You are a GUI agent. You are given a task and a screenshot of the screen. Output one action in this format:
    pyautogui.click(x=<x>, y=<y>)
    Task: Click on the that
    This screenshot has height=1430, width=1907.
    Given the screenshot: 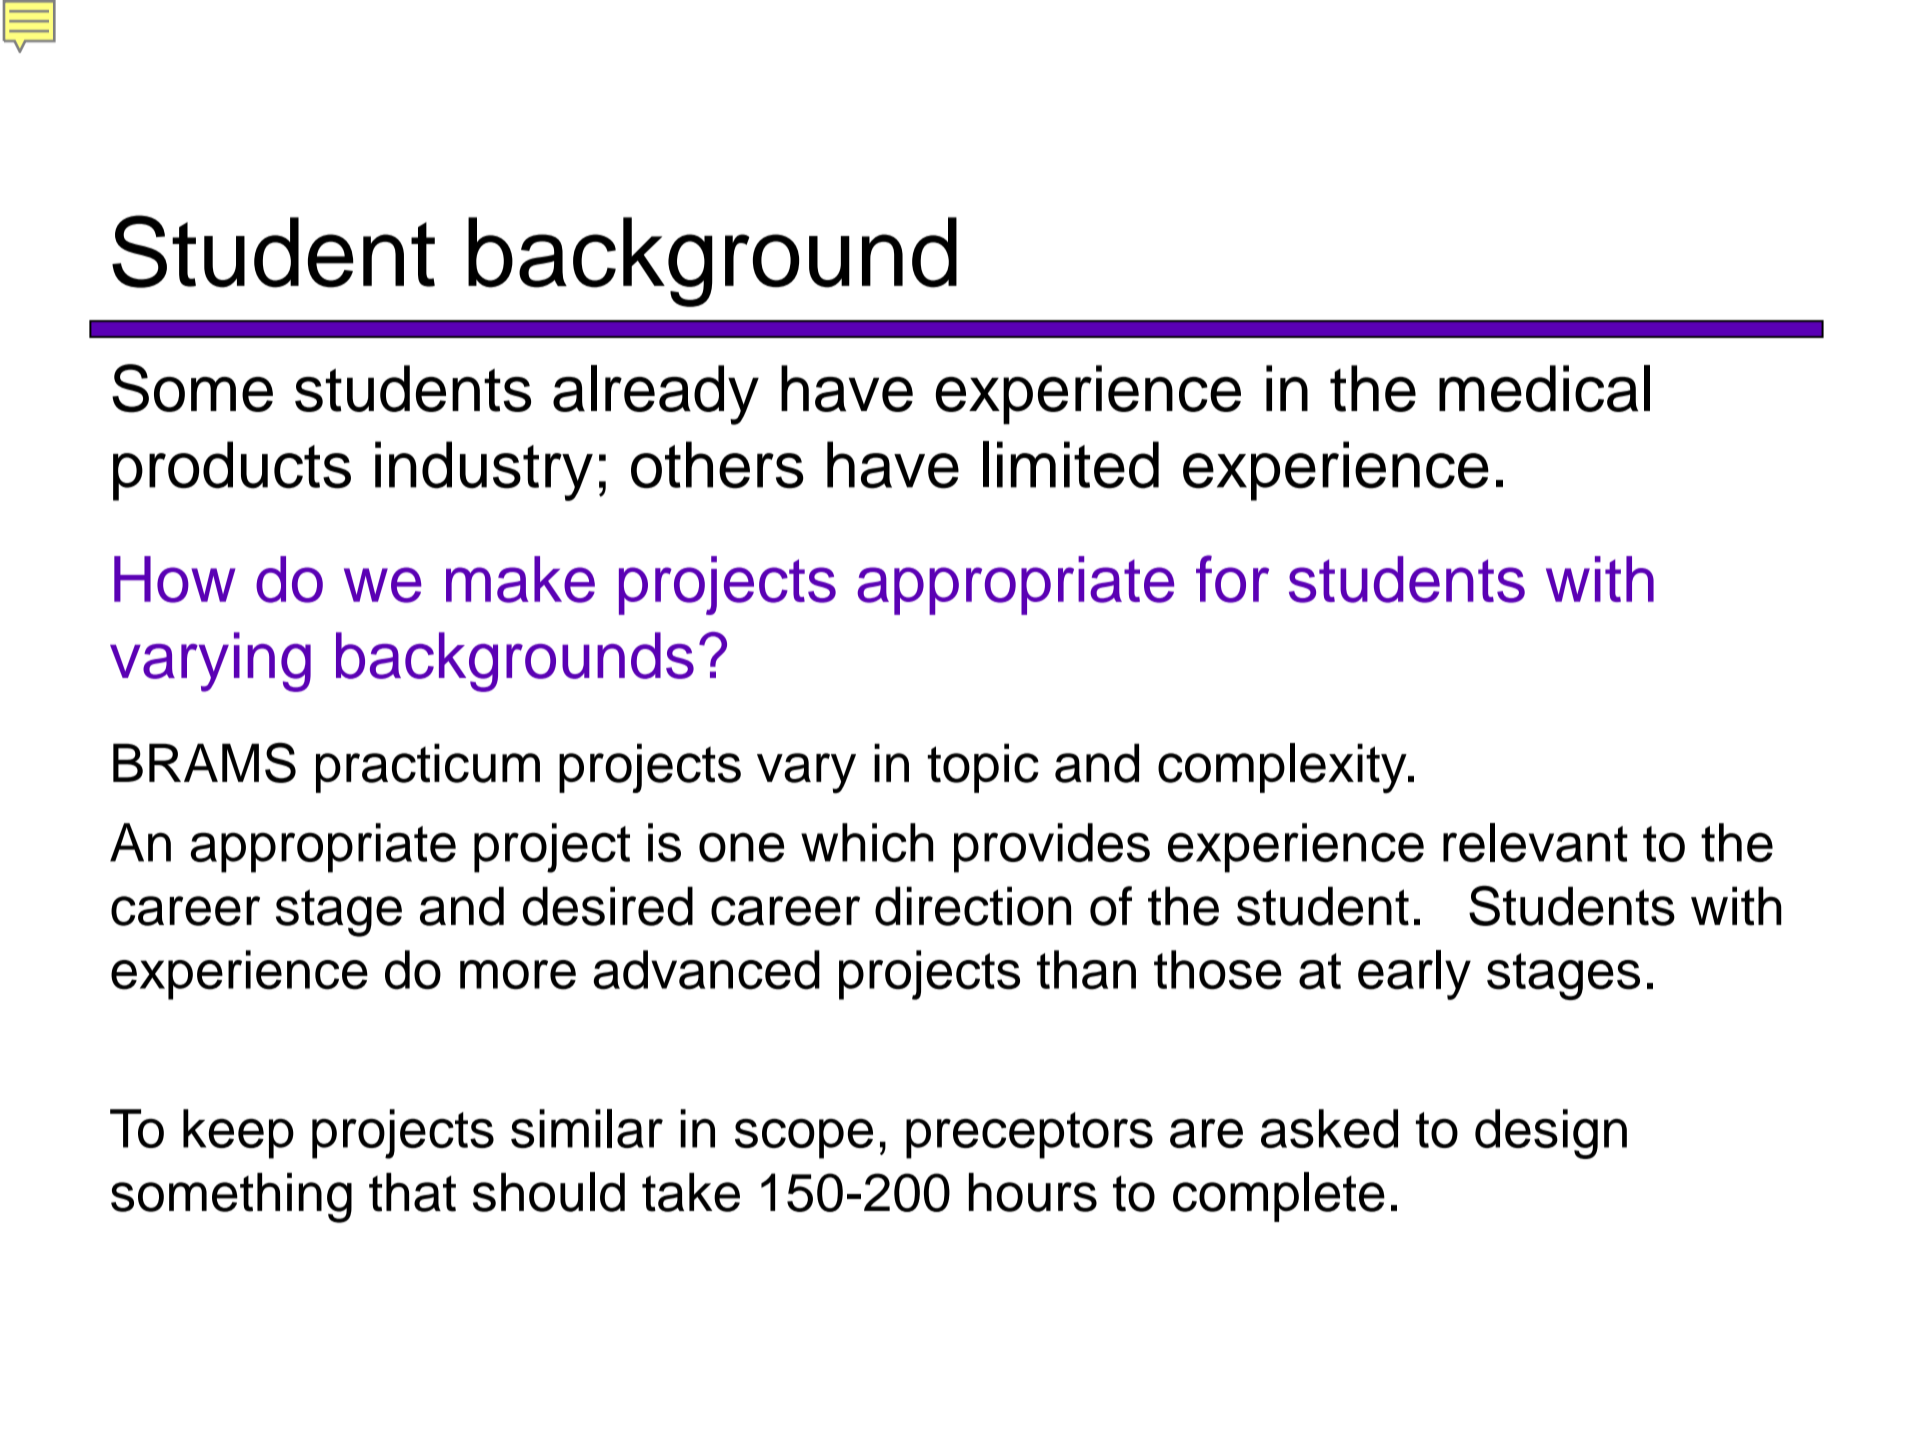 What is the action you would take?
    pyautogui.click(x=412, y=1192)
